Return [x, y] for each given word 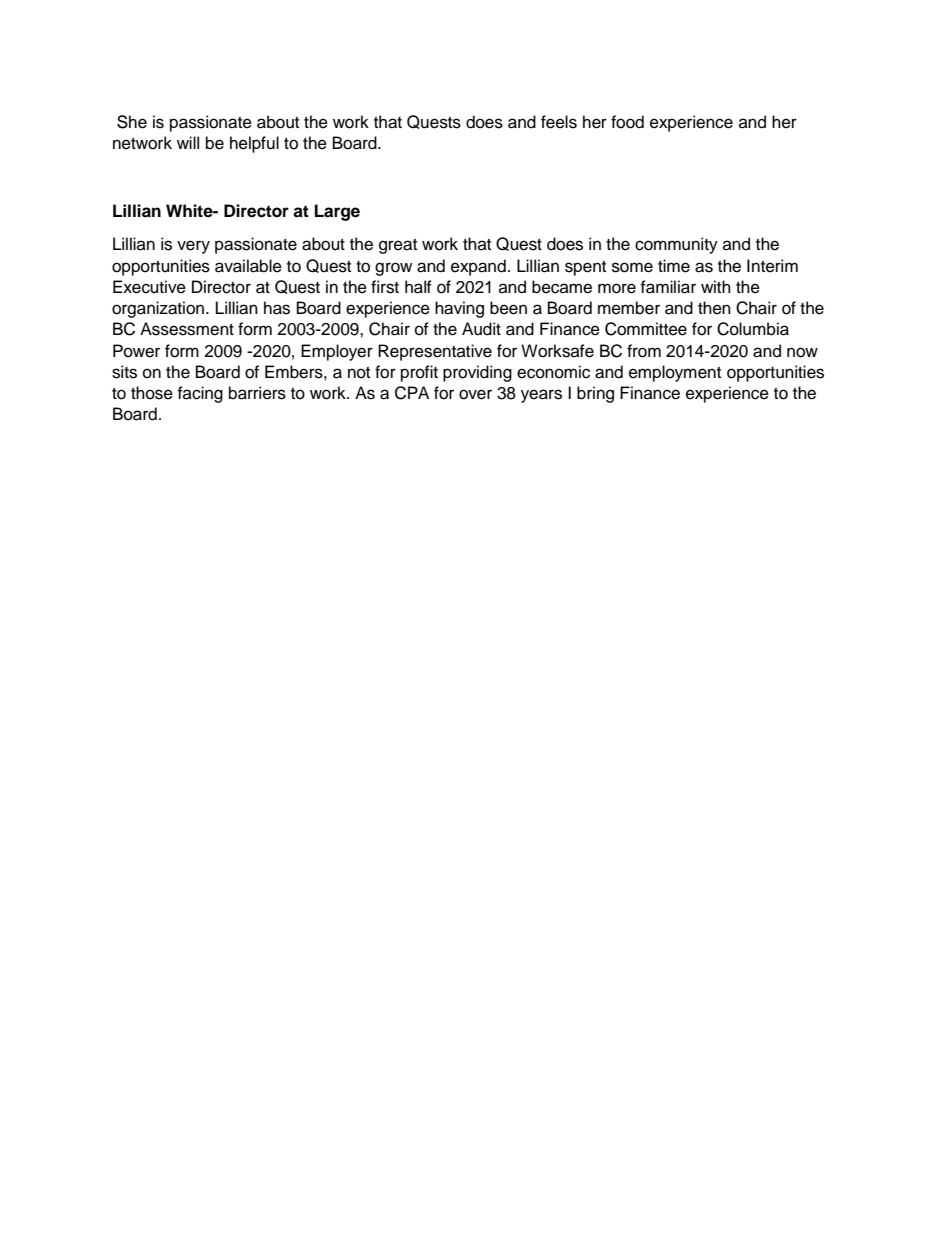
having [459, 309]
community [676, 245]
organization [159, 309]
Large [337, 212]
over [475, 394]
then [714, 308]
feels [559, 122]
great [398, 246]
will [188, 142]
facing [200, 394]
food [627, 122]
